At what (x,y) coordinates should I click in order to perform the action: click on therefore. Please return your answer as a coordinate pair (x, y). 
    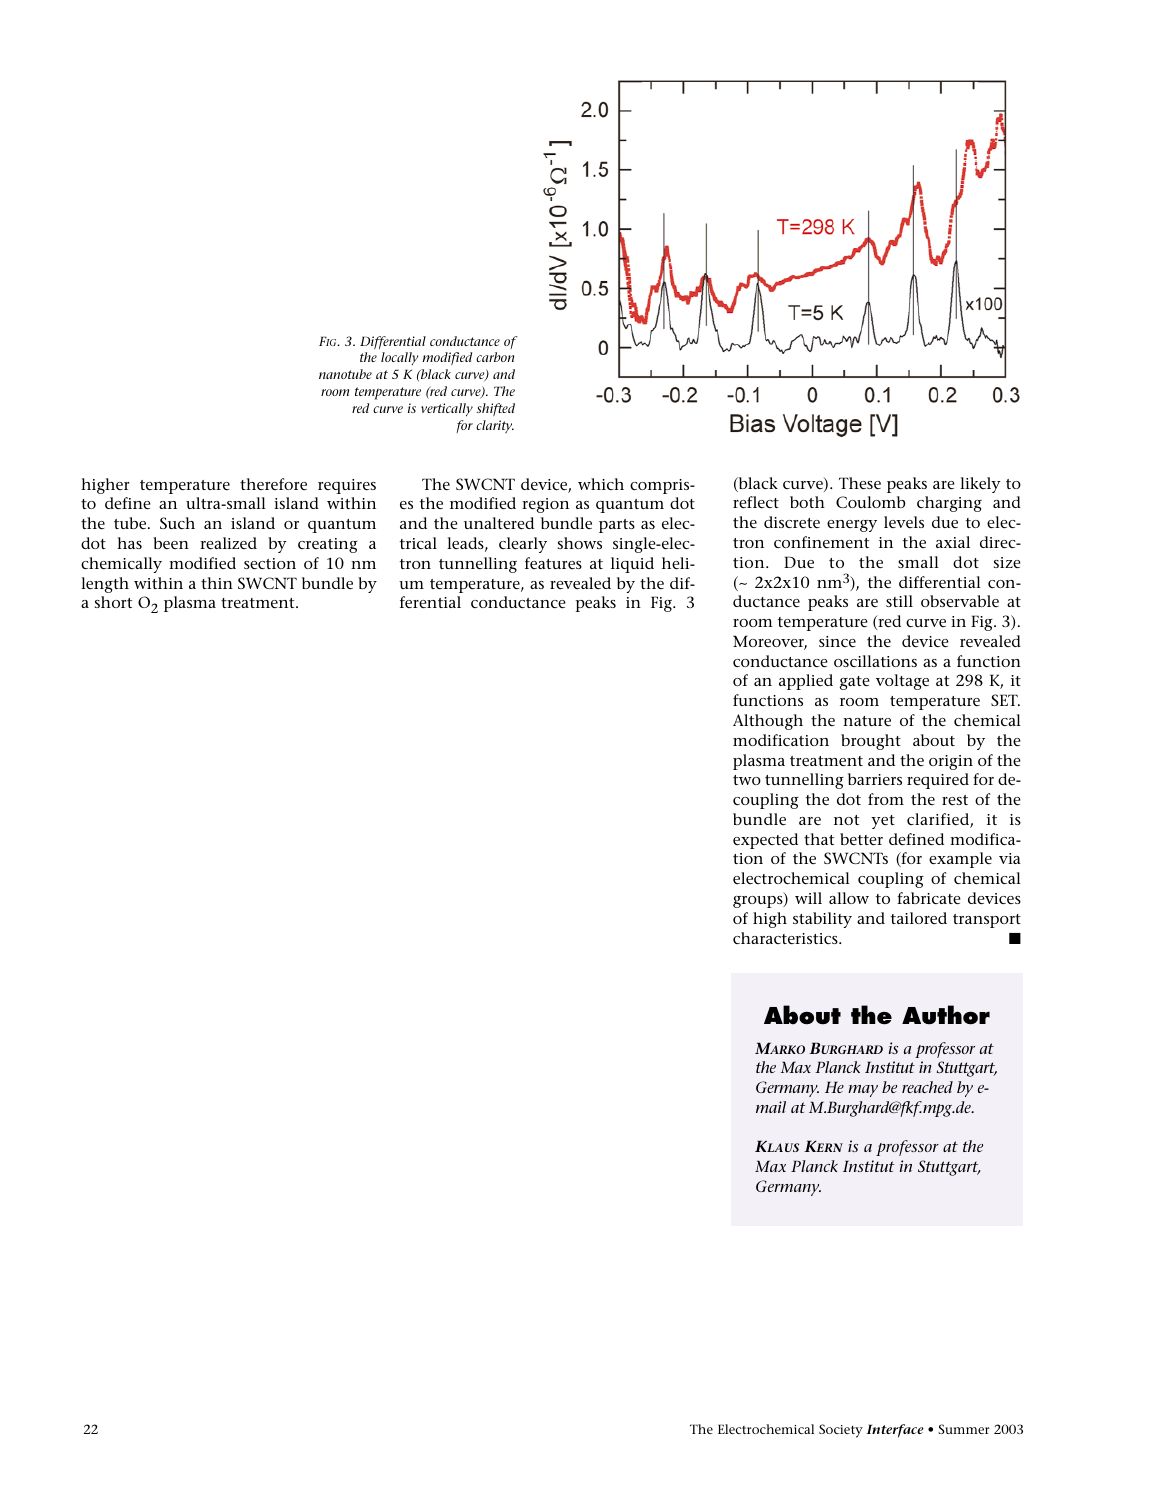
    Looking at the image, I should click on (273, 484).
